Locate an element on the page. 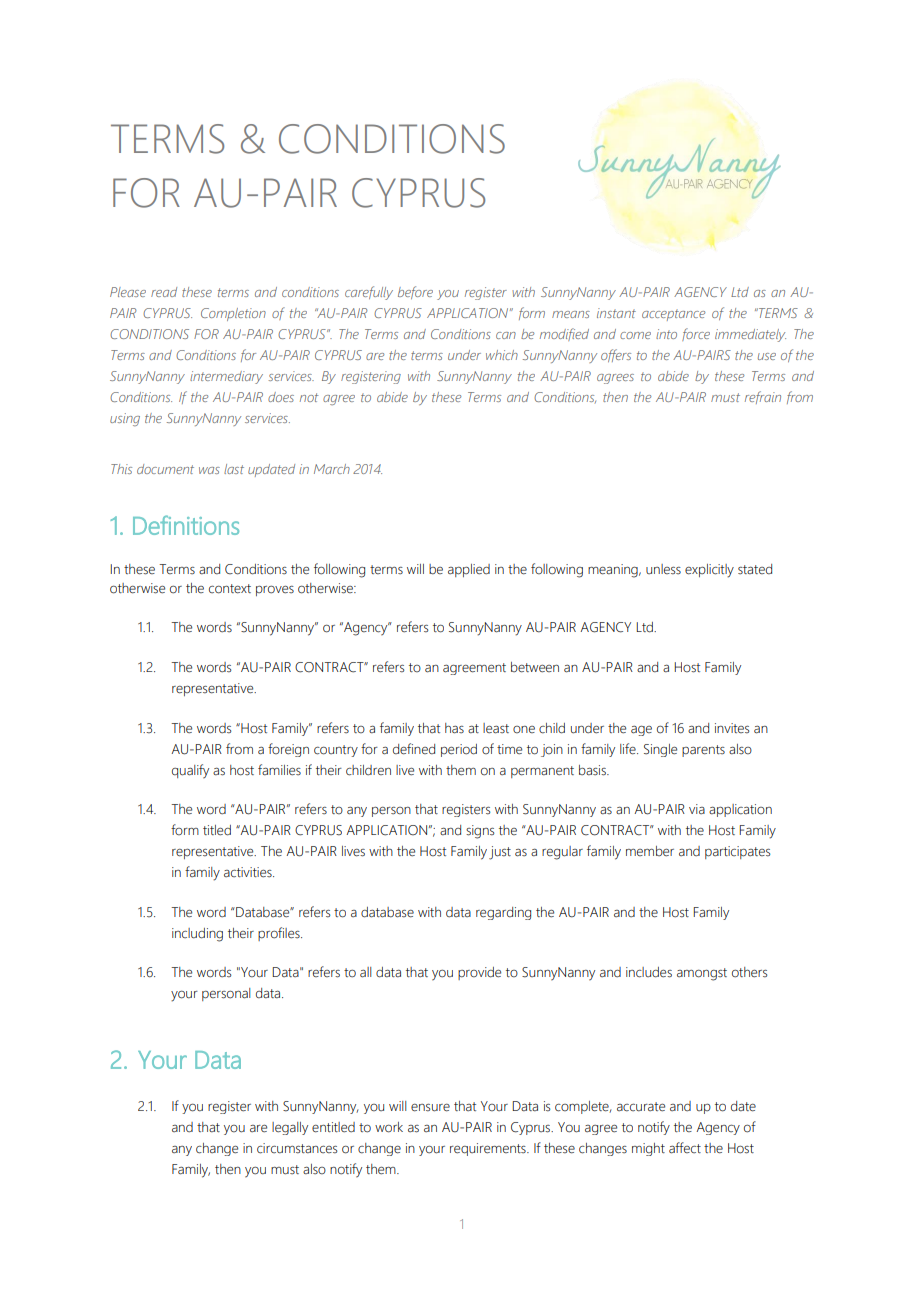 This page has width=924, height=1308. before is located at coordinates (415, 292).
